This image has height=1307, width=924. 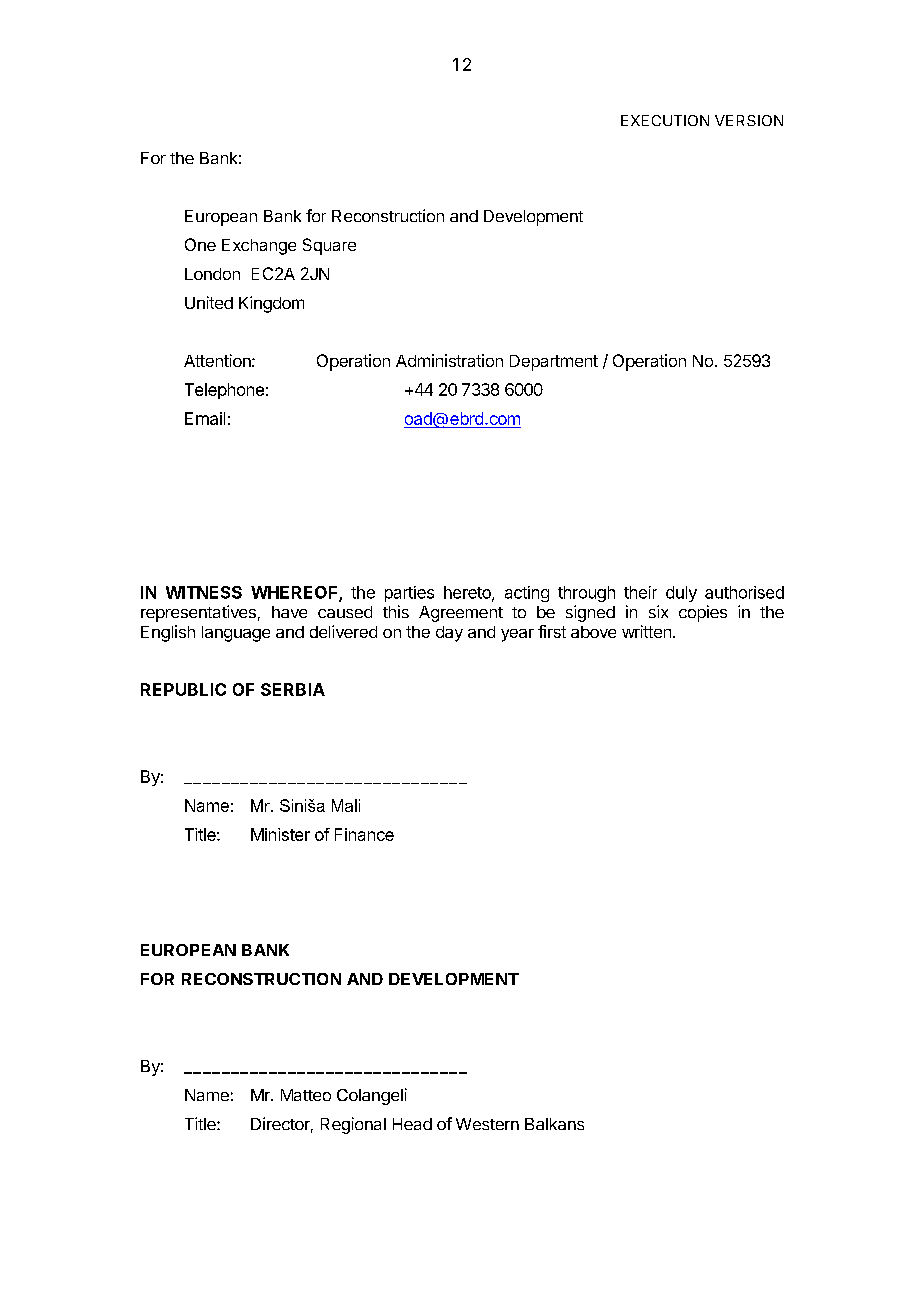 I want to click on six, so click(x=658, y=611).
